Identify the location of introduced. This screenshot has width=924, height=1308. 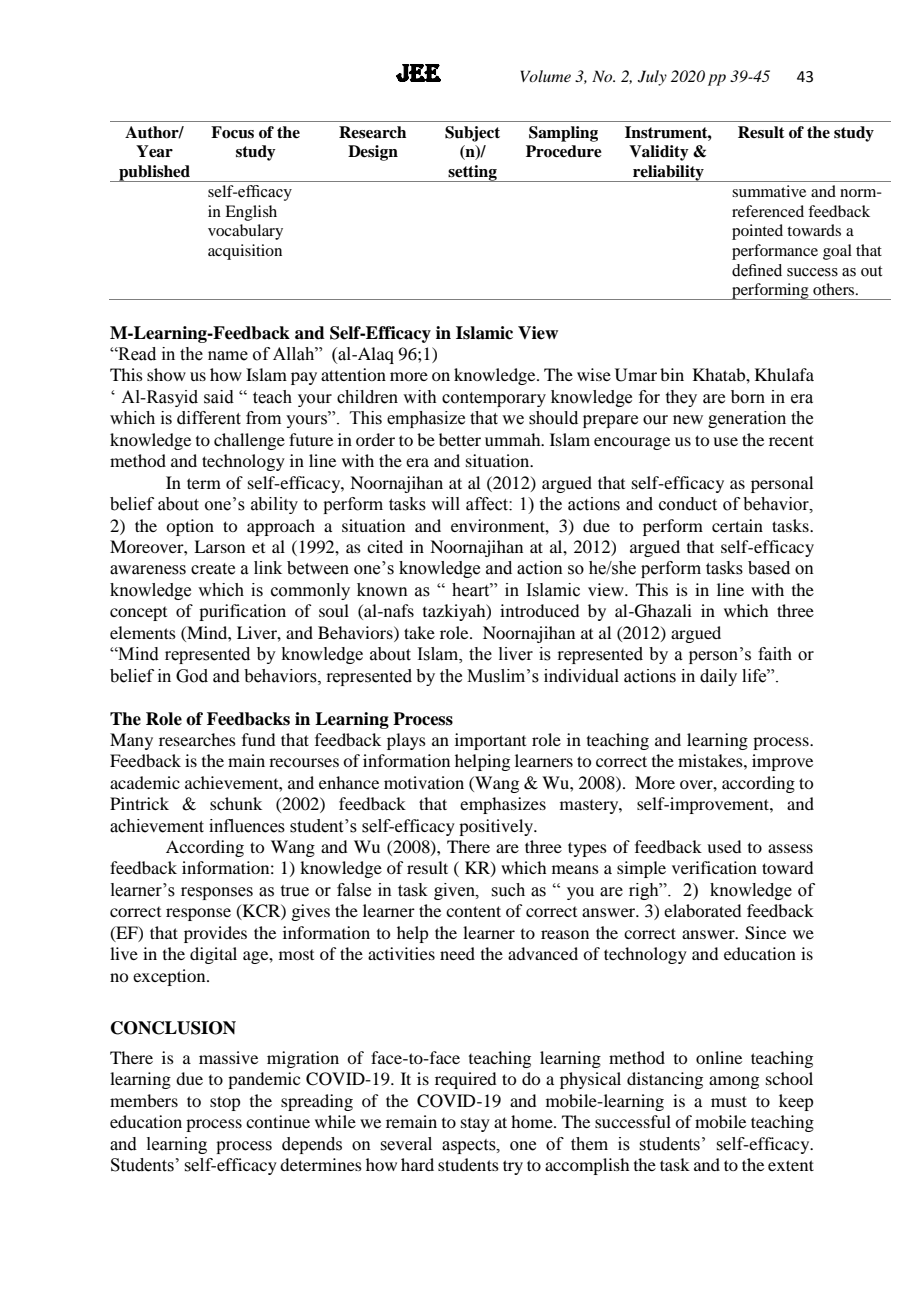
(539, 610).
